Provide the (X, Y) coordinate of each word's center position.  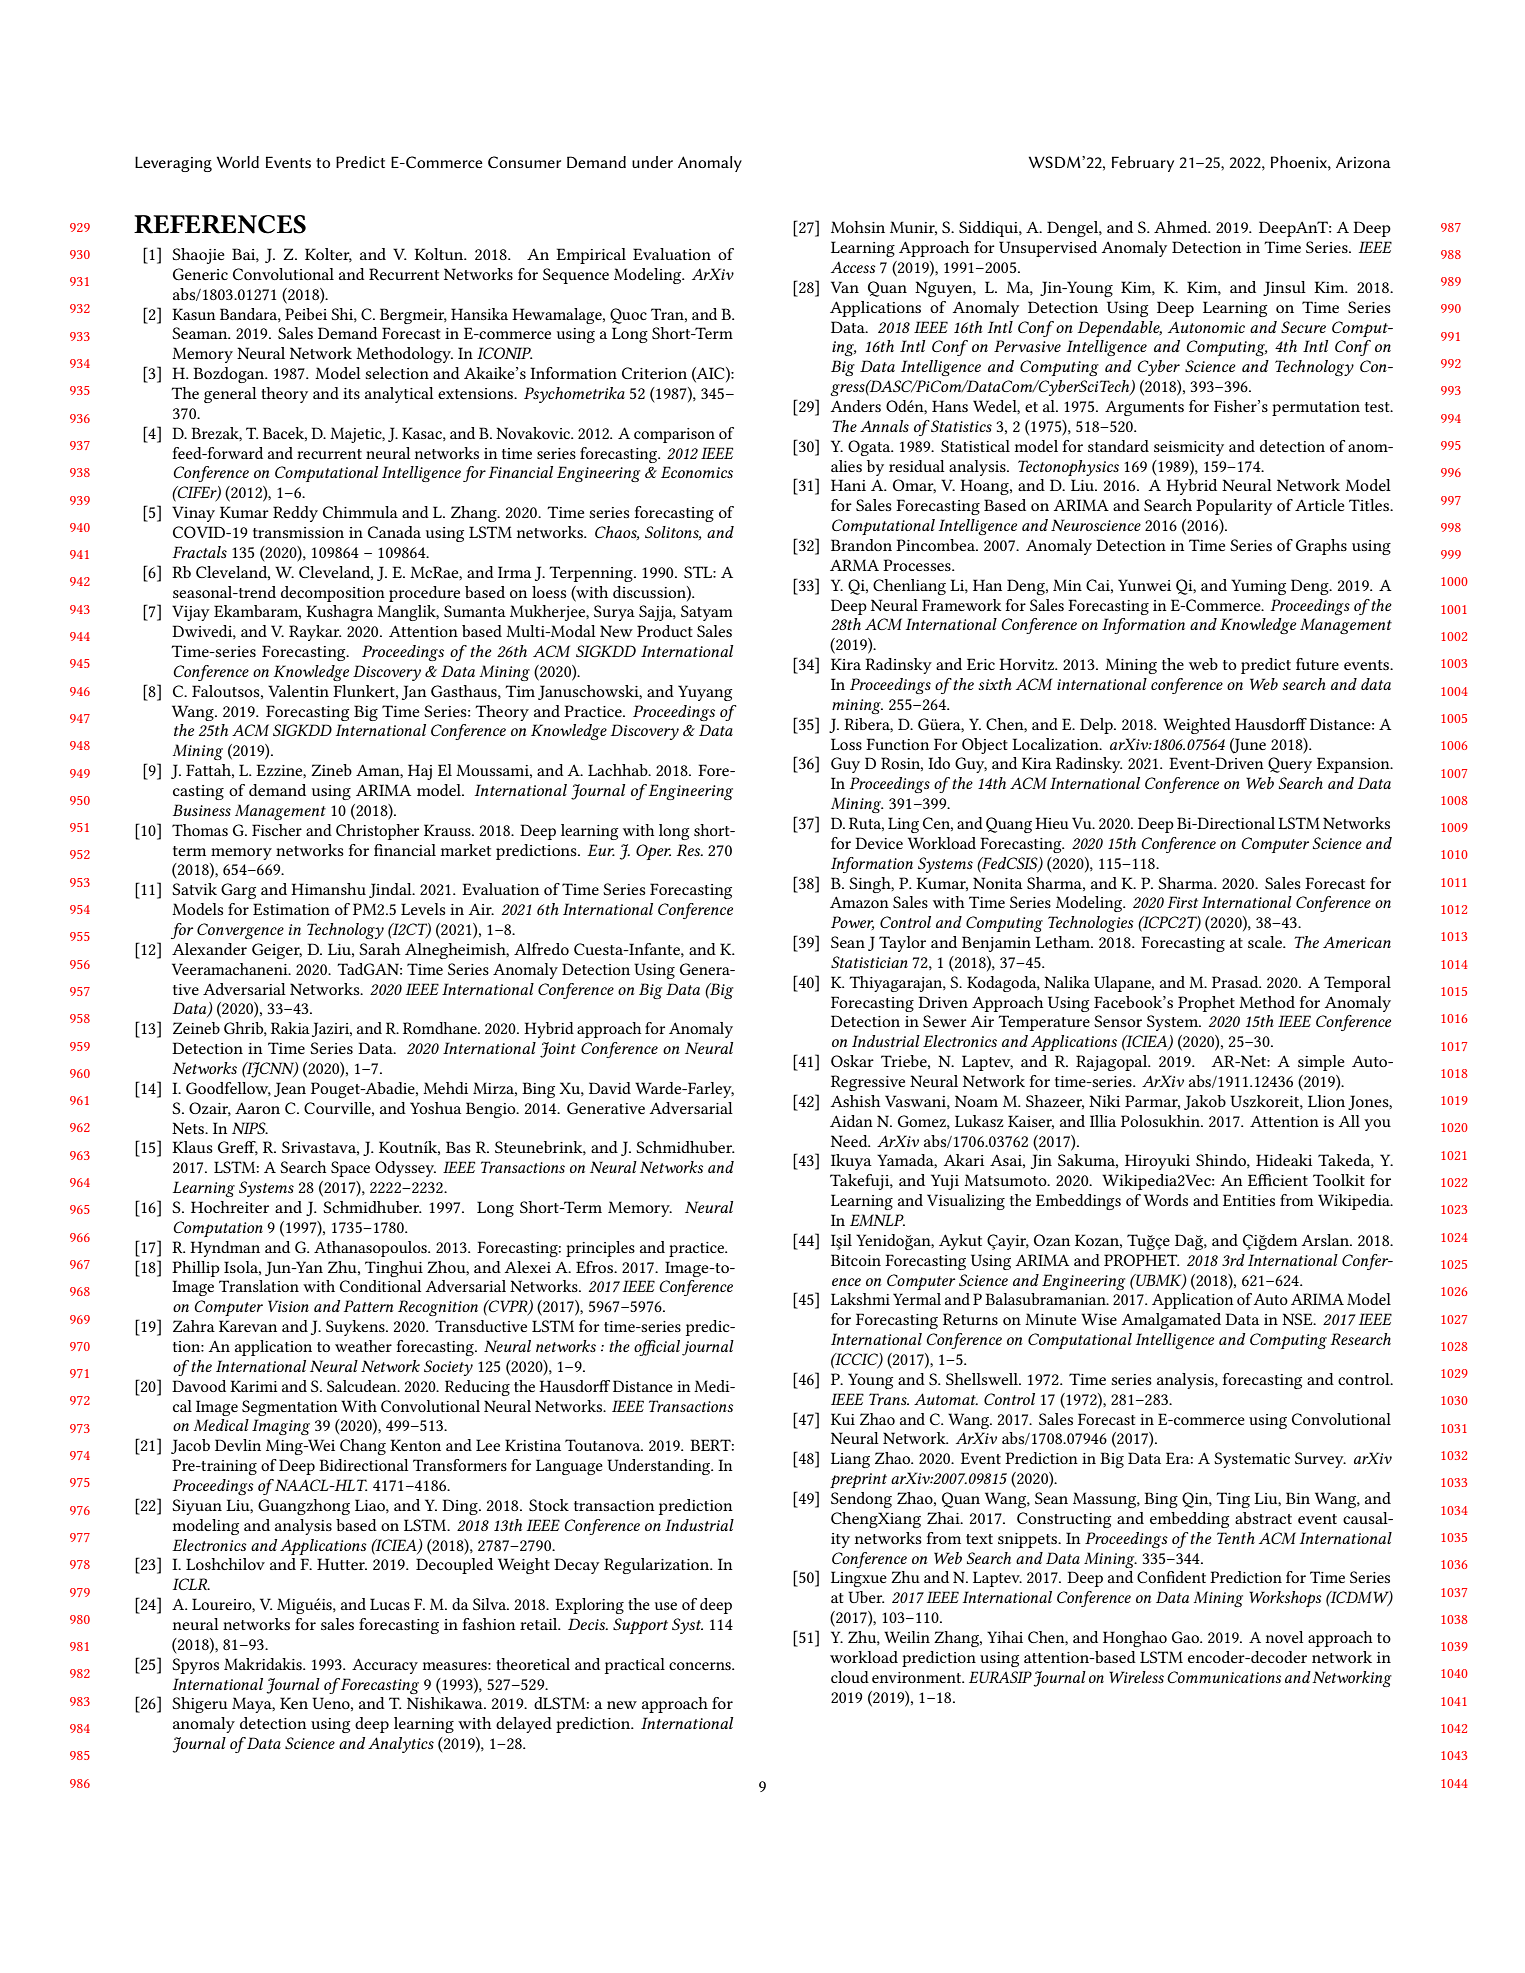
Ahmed (1182, 227)
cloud (850, 1677)
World (238, 162)
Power (852, 923)
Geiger (277, 951)
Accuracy (385, 1666)
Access (853, 267)
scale (1266, 942)
